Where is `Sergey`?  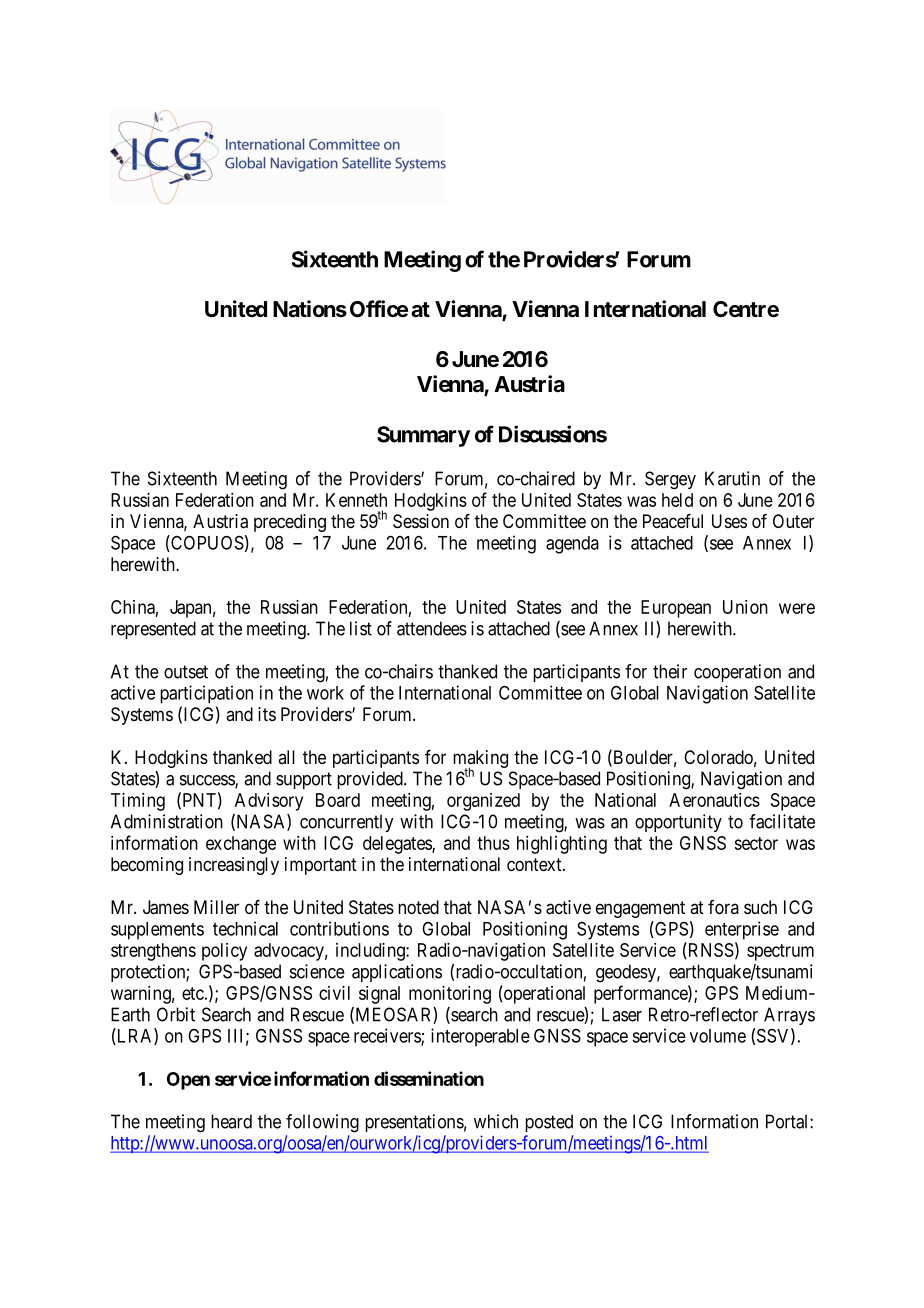 Sergey is located at coordinates (670, 480).
